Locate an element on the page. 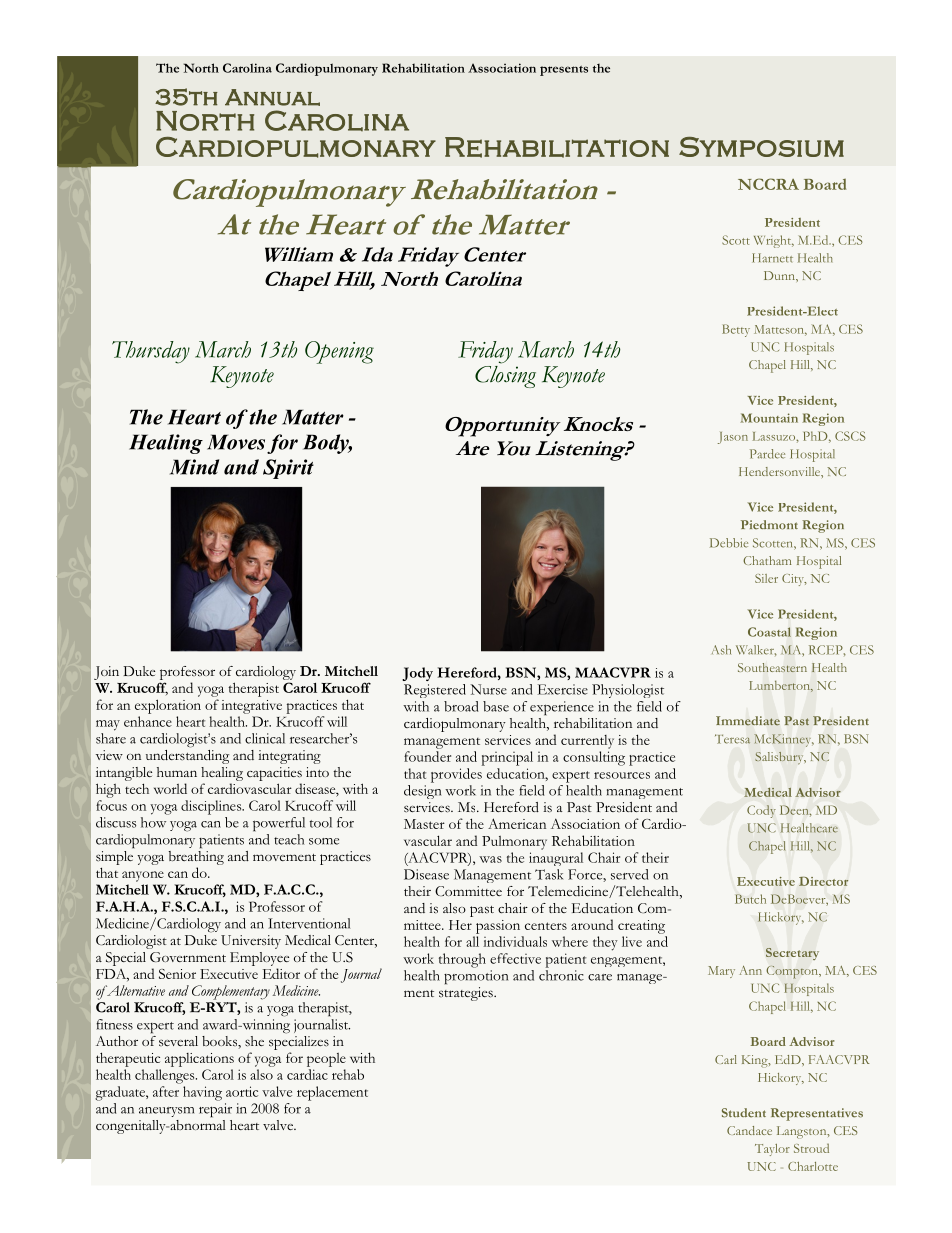 The height and width of the document is (1233, 952). Annual is located at coordinates (272, 97).
